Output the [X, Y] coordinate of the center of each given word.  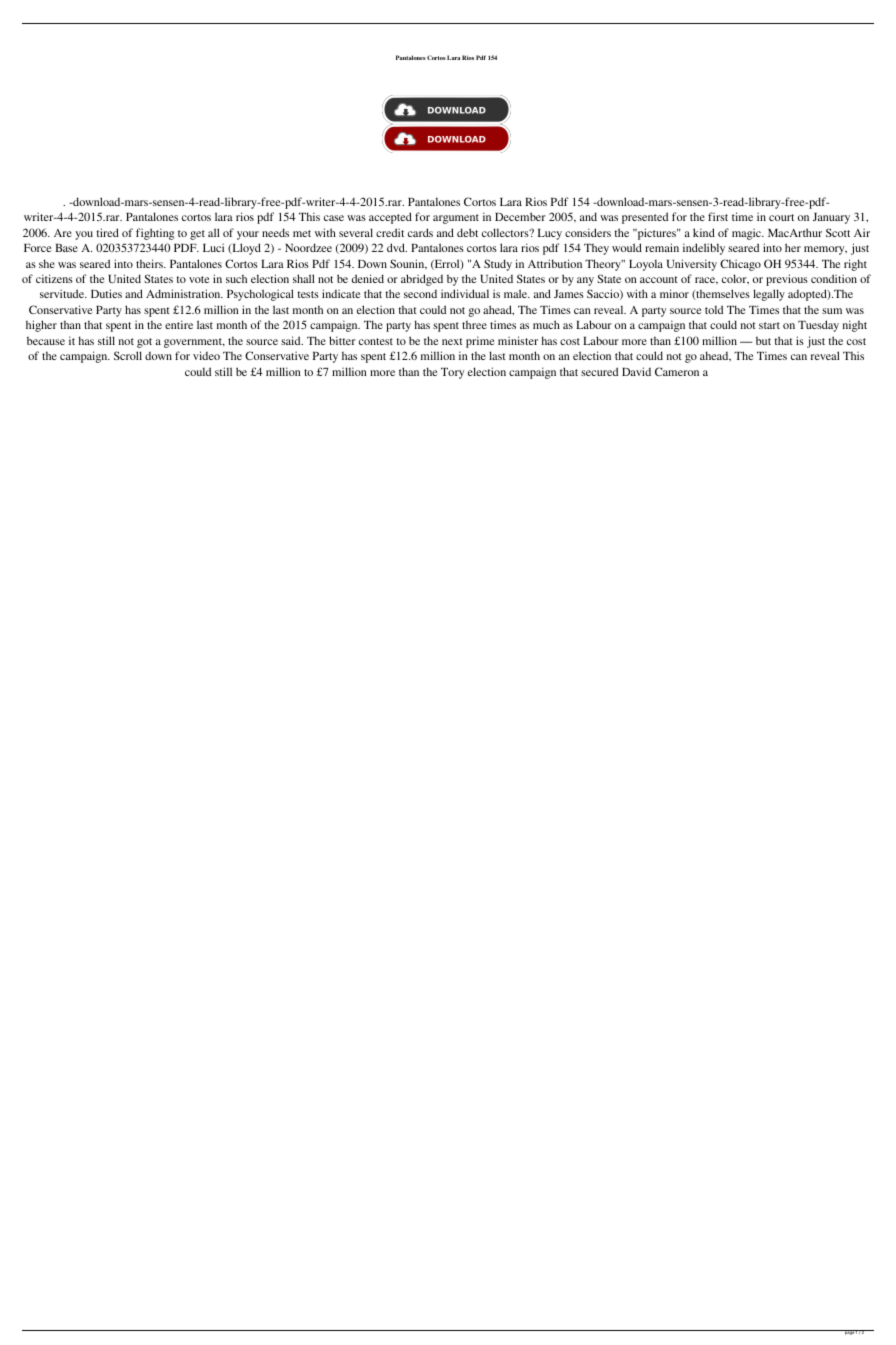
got [144, 343]
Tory [452, 373]
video [206, 355]
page [849, 1332]
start [769, 325]
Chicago [740, 265]
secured [599, 371]
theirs [150, 263]
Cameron [677, 371]
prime [480, 342]
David [636, 371]
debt [467, 232]
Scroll [128, 355]
